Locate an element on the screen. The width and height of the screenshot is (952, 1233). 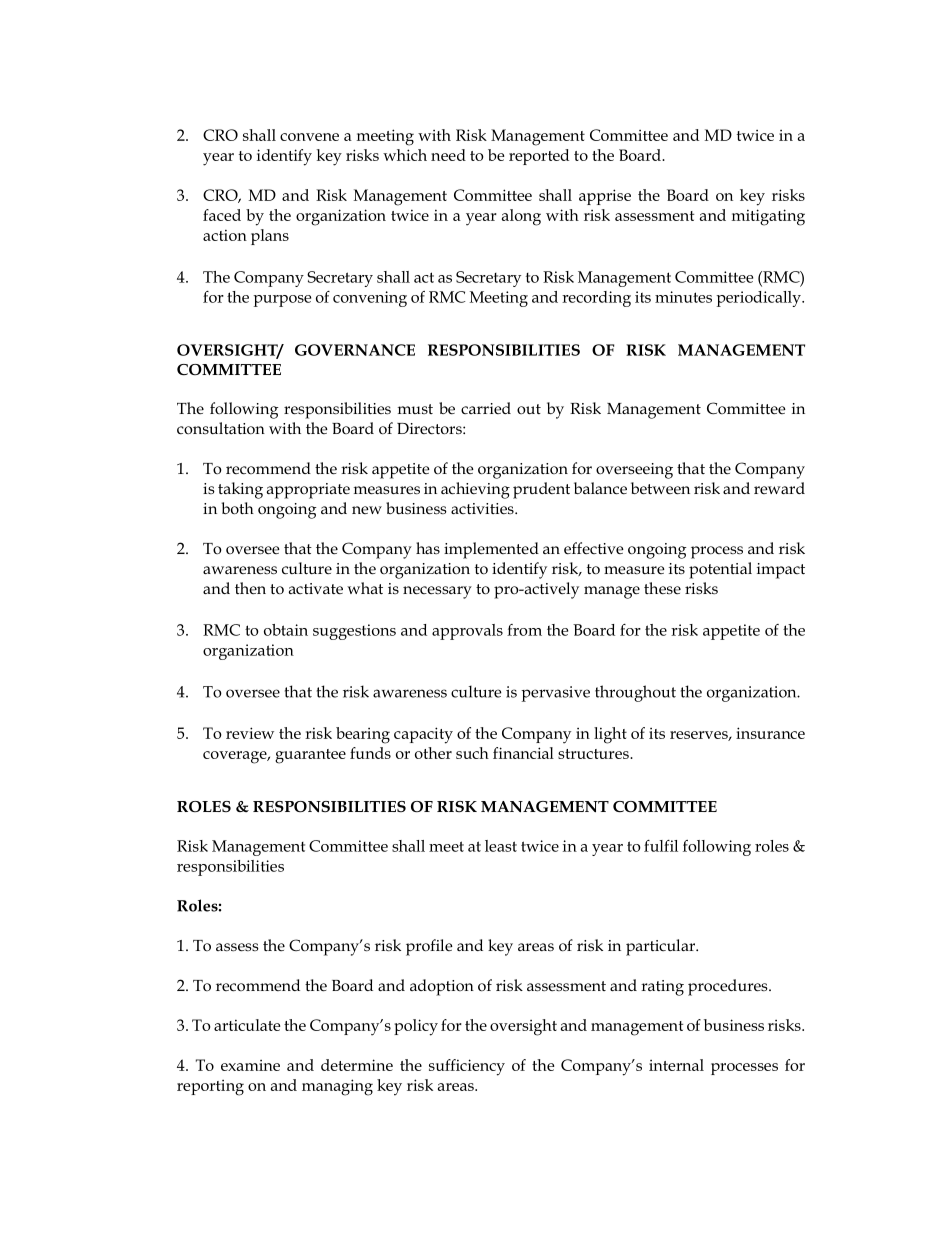
reported is located at coordinates (539, 157).
